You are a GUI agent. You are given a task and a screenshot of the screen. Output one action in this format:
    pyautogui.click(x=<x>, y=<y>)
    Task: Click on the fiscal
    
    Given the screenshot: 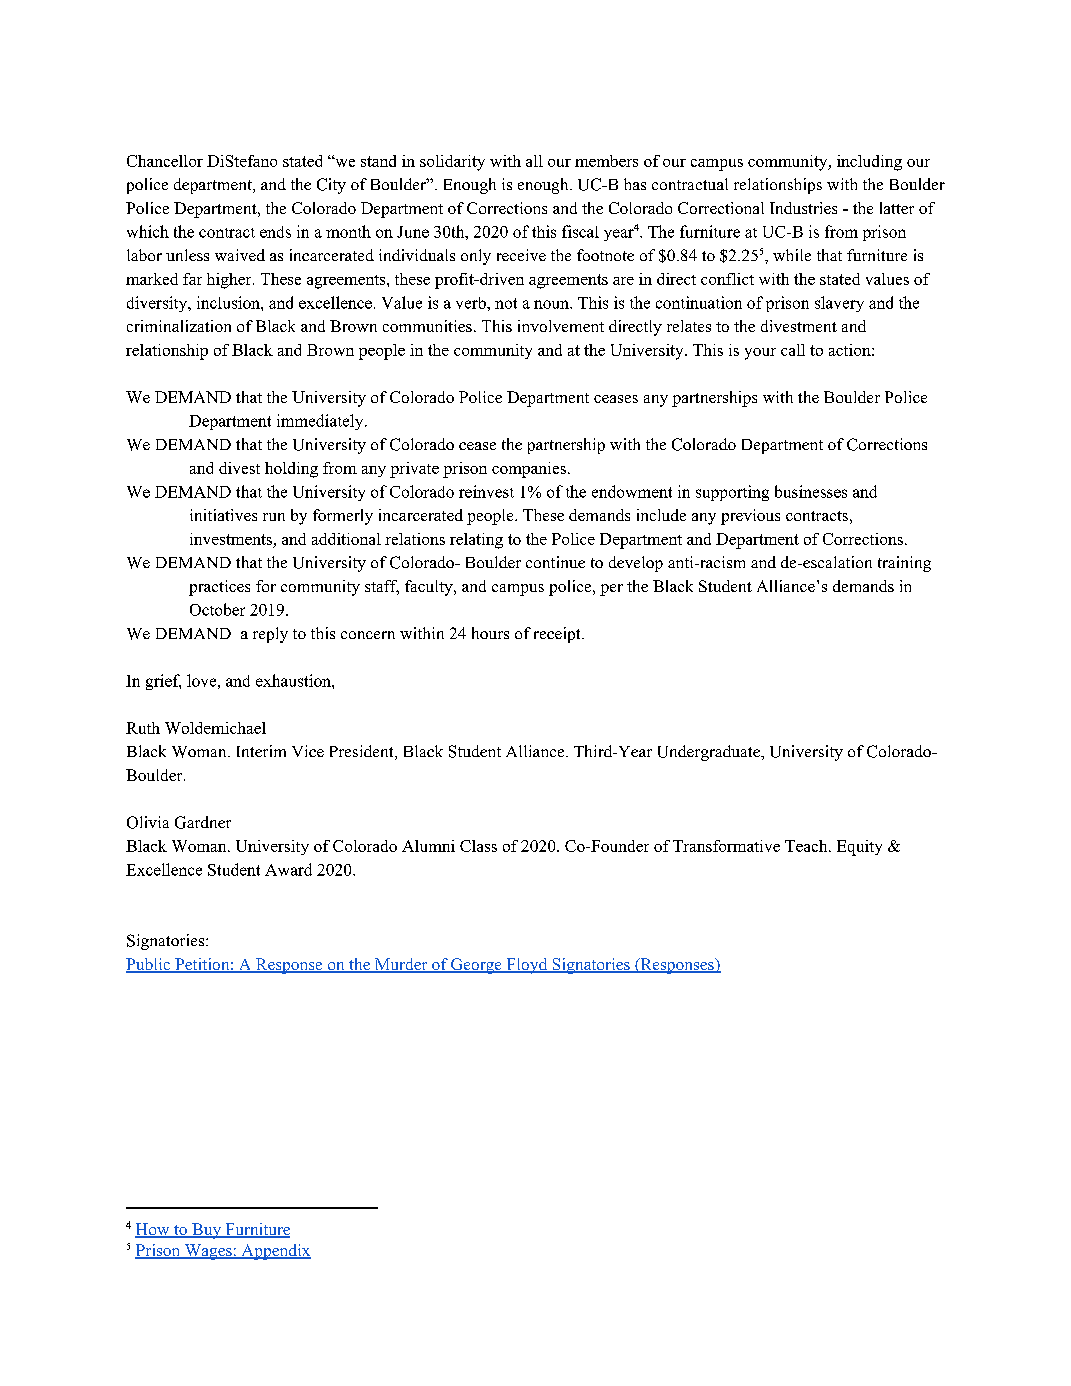 What is the action you would take?
    pyautogui.click(x=580, y=231)
